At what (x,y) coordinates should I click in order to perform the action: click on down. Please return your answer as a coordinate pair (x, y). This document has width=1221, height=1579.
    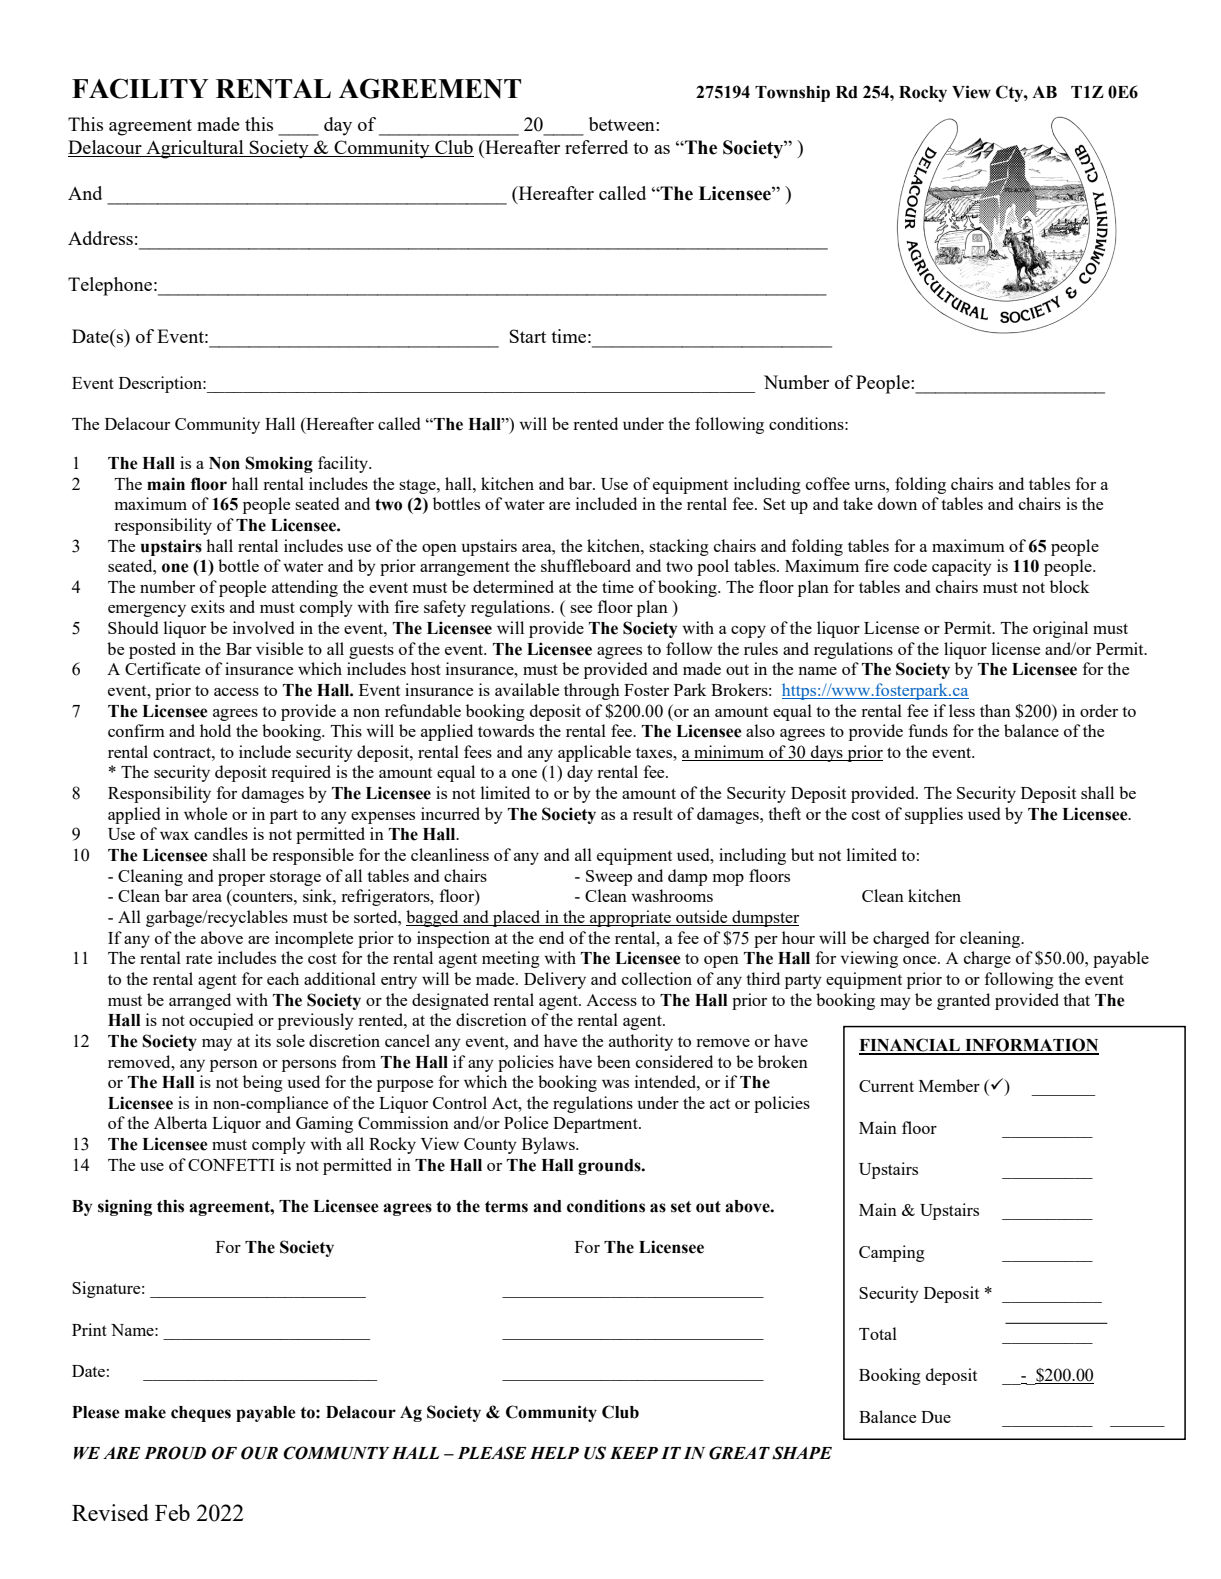
    Looking at the image, I should click on (897, 503).
